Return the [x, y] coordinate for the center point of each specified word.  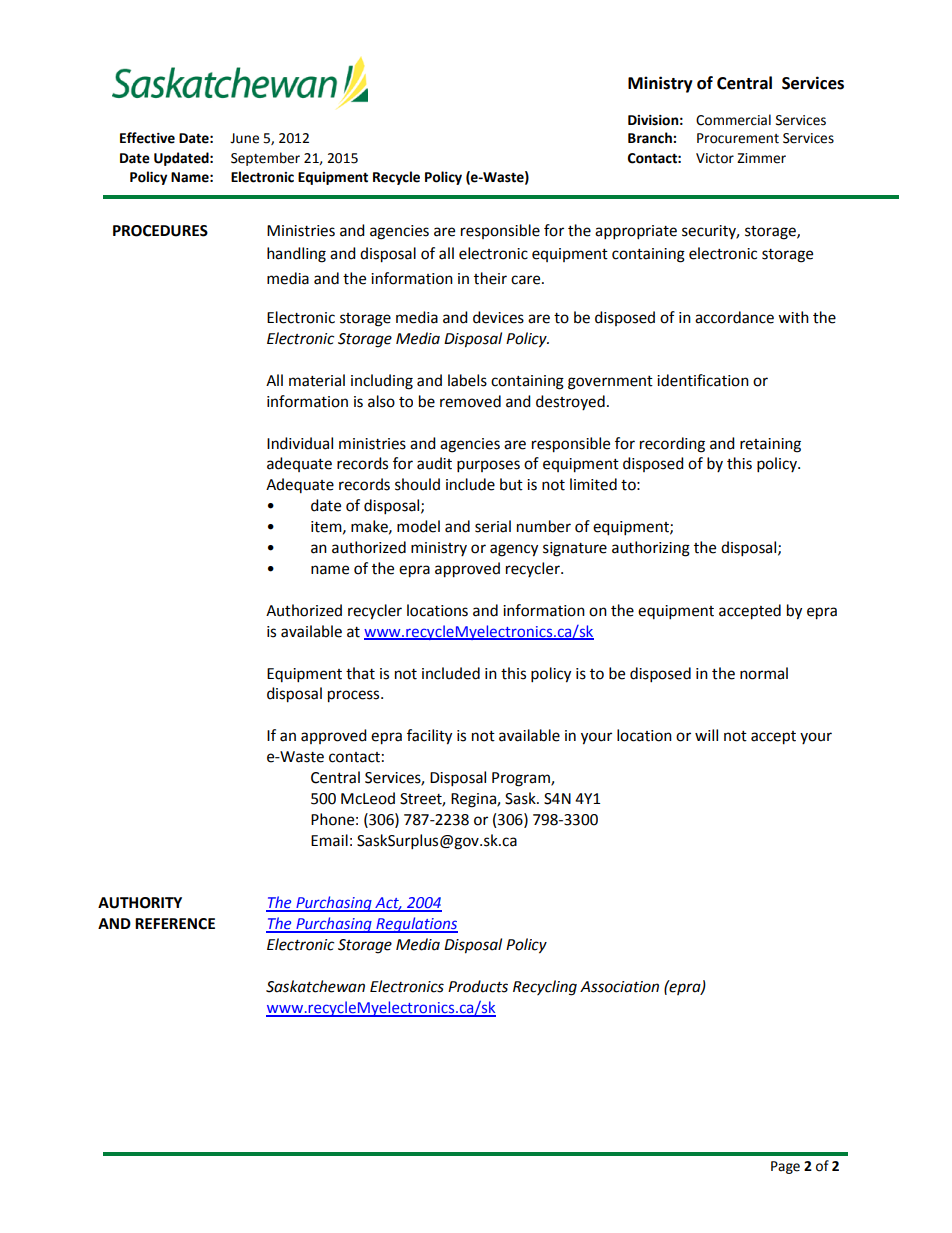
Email [329, 840]
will [706, 735]
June [244, 138]
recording [672, 445]
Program [522, 779]
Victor [715, 158]
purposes [488, 466]
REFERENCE [175, 924]
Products [478, 986]
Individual [300, 443]
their [490, 278]
